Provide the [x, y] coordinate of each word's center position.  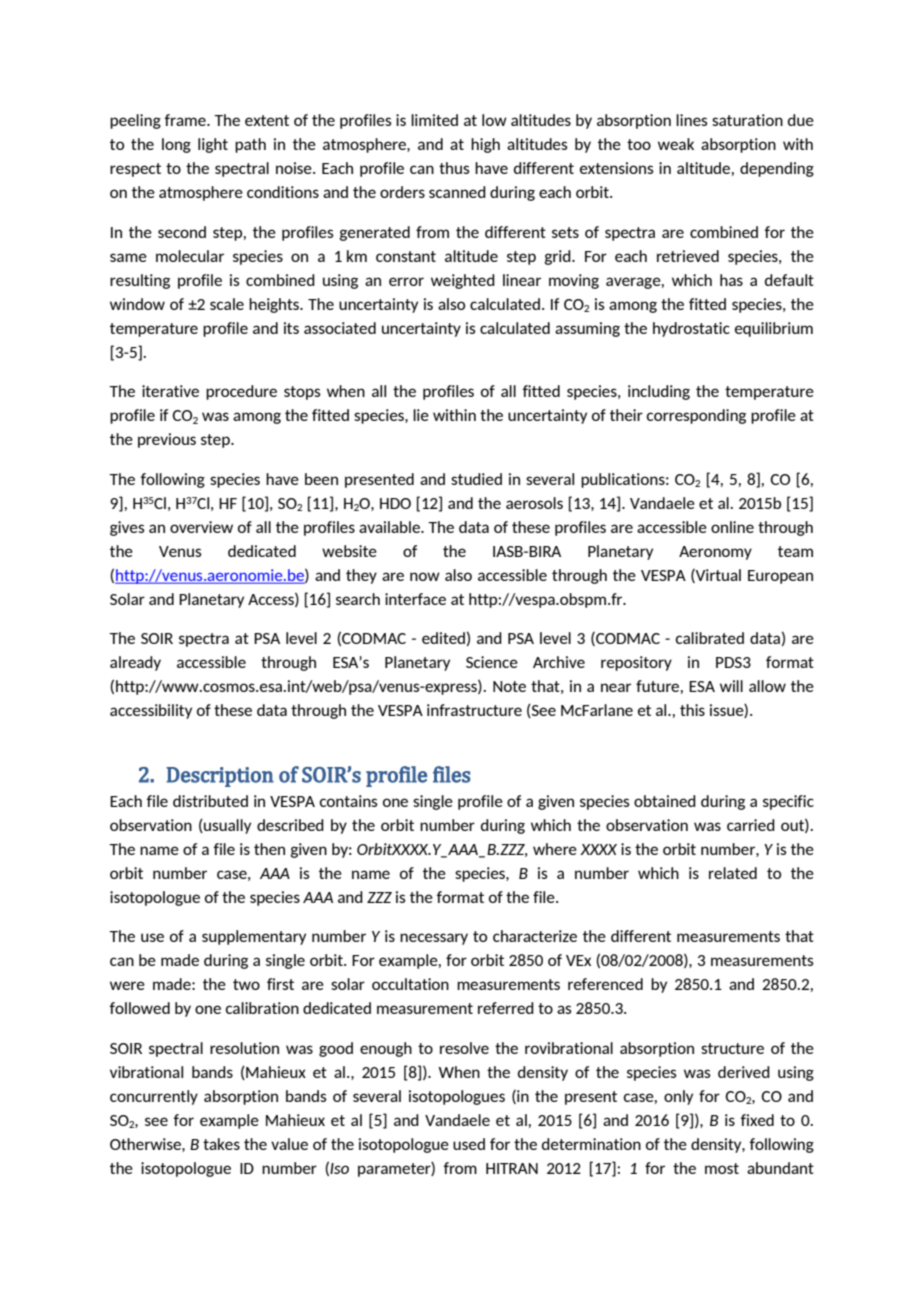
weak [676, 144]
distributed [210, 801]
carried [751, 825]
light [213, 145]
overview [201, 527]
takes [221, 1144]
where [555, 849]
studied [476, 479]
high [485, 145]
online [732, 527]
